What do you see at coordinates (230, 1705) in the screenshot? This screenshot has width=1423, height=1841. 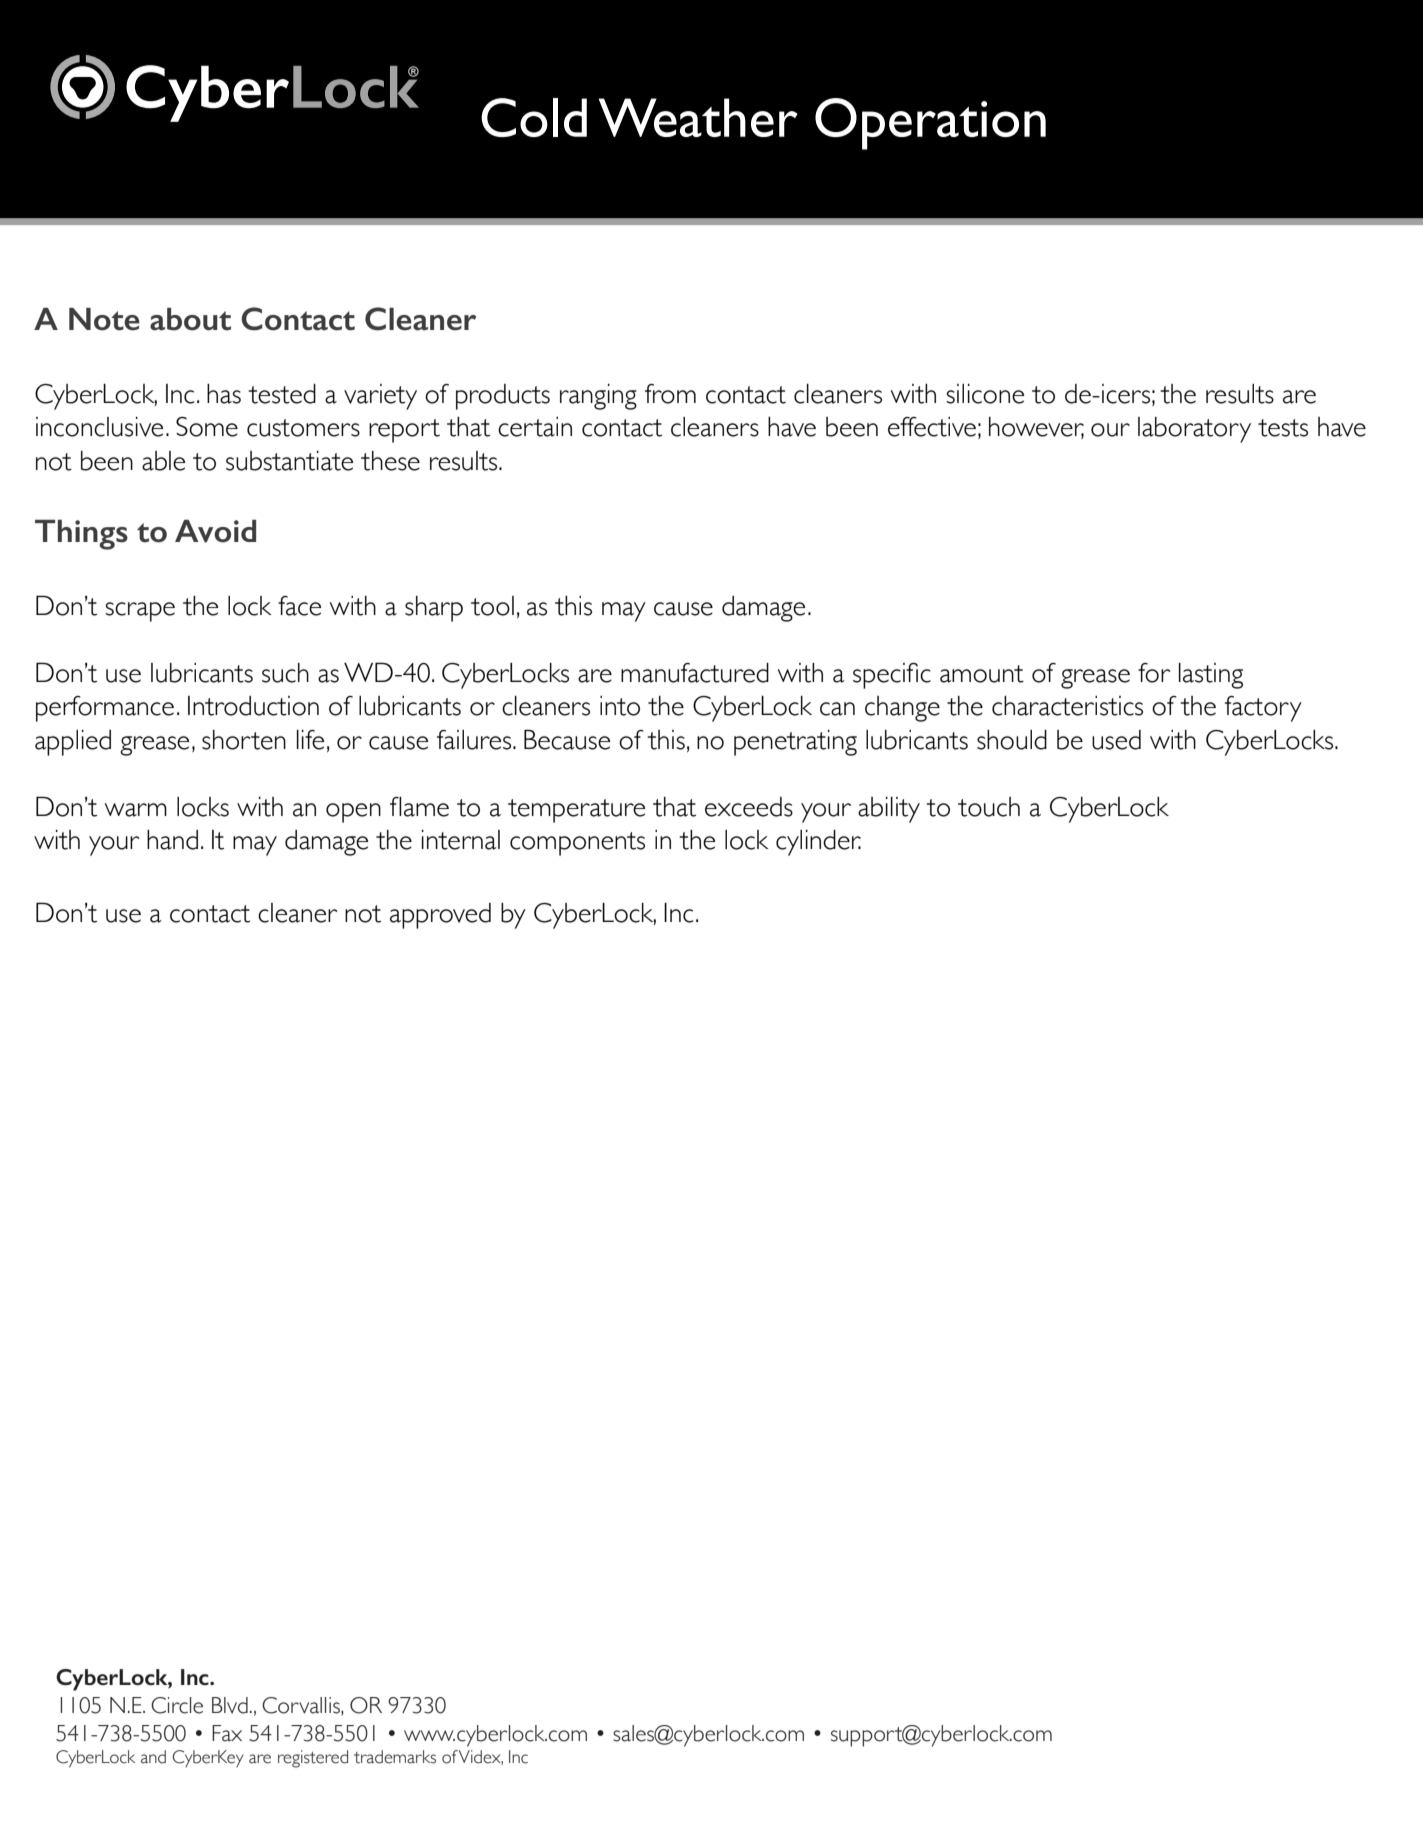 I see `Blvd` at bounding box center [230, 1705].
